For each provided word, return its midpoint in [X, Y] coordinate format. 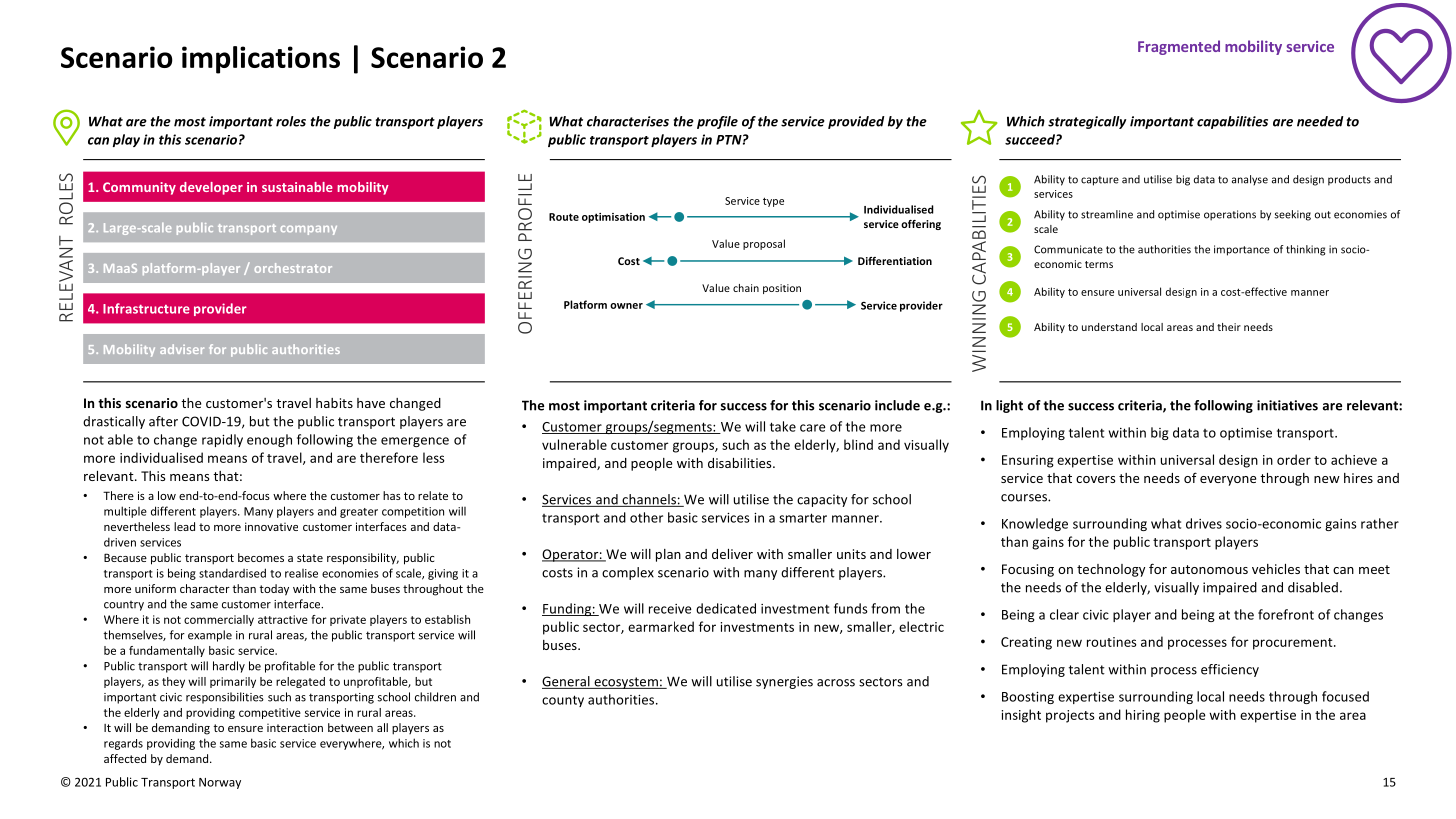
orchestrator [293, 268]
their [1229, 327]
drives [1204, 523]
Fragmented [1179, 47]
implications [261, 60]
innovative [271, 526]
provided [856, 122]
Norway [220, 783]
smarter [803, 518]
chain [746, 288]
